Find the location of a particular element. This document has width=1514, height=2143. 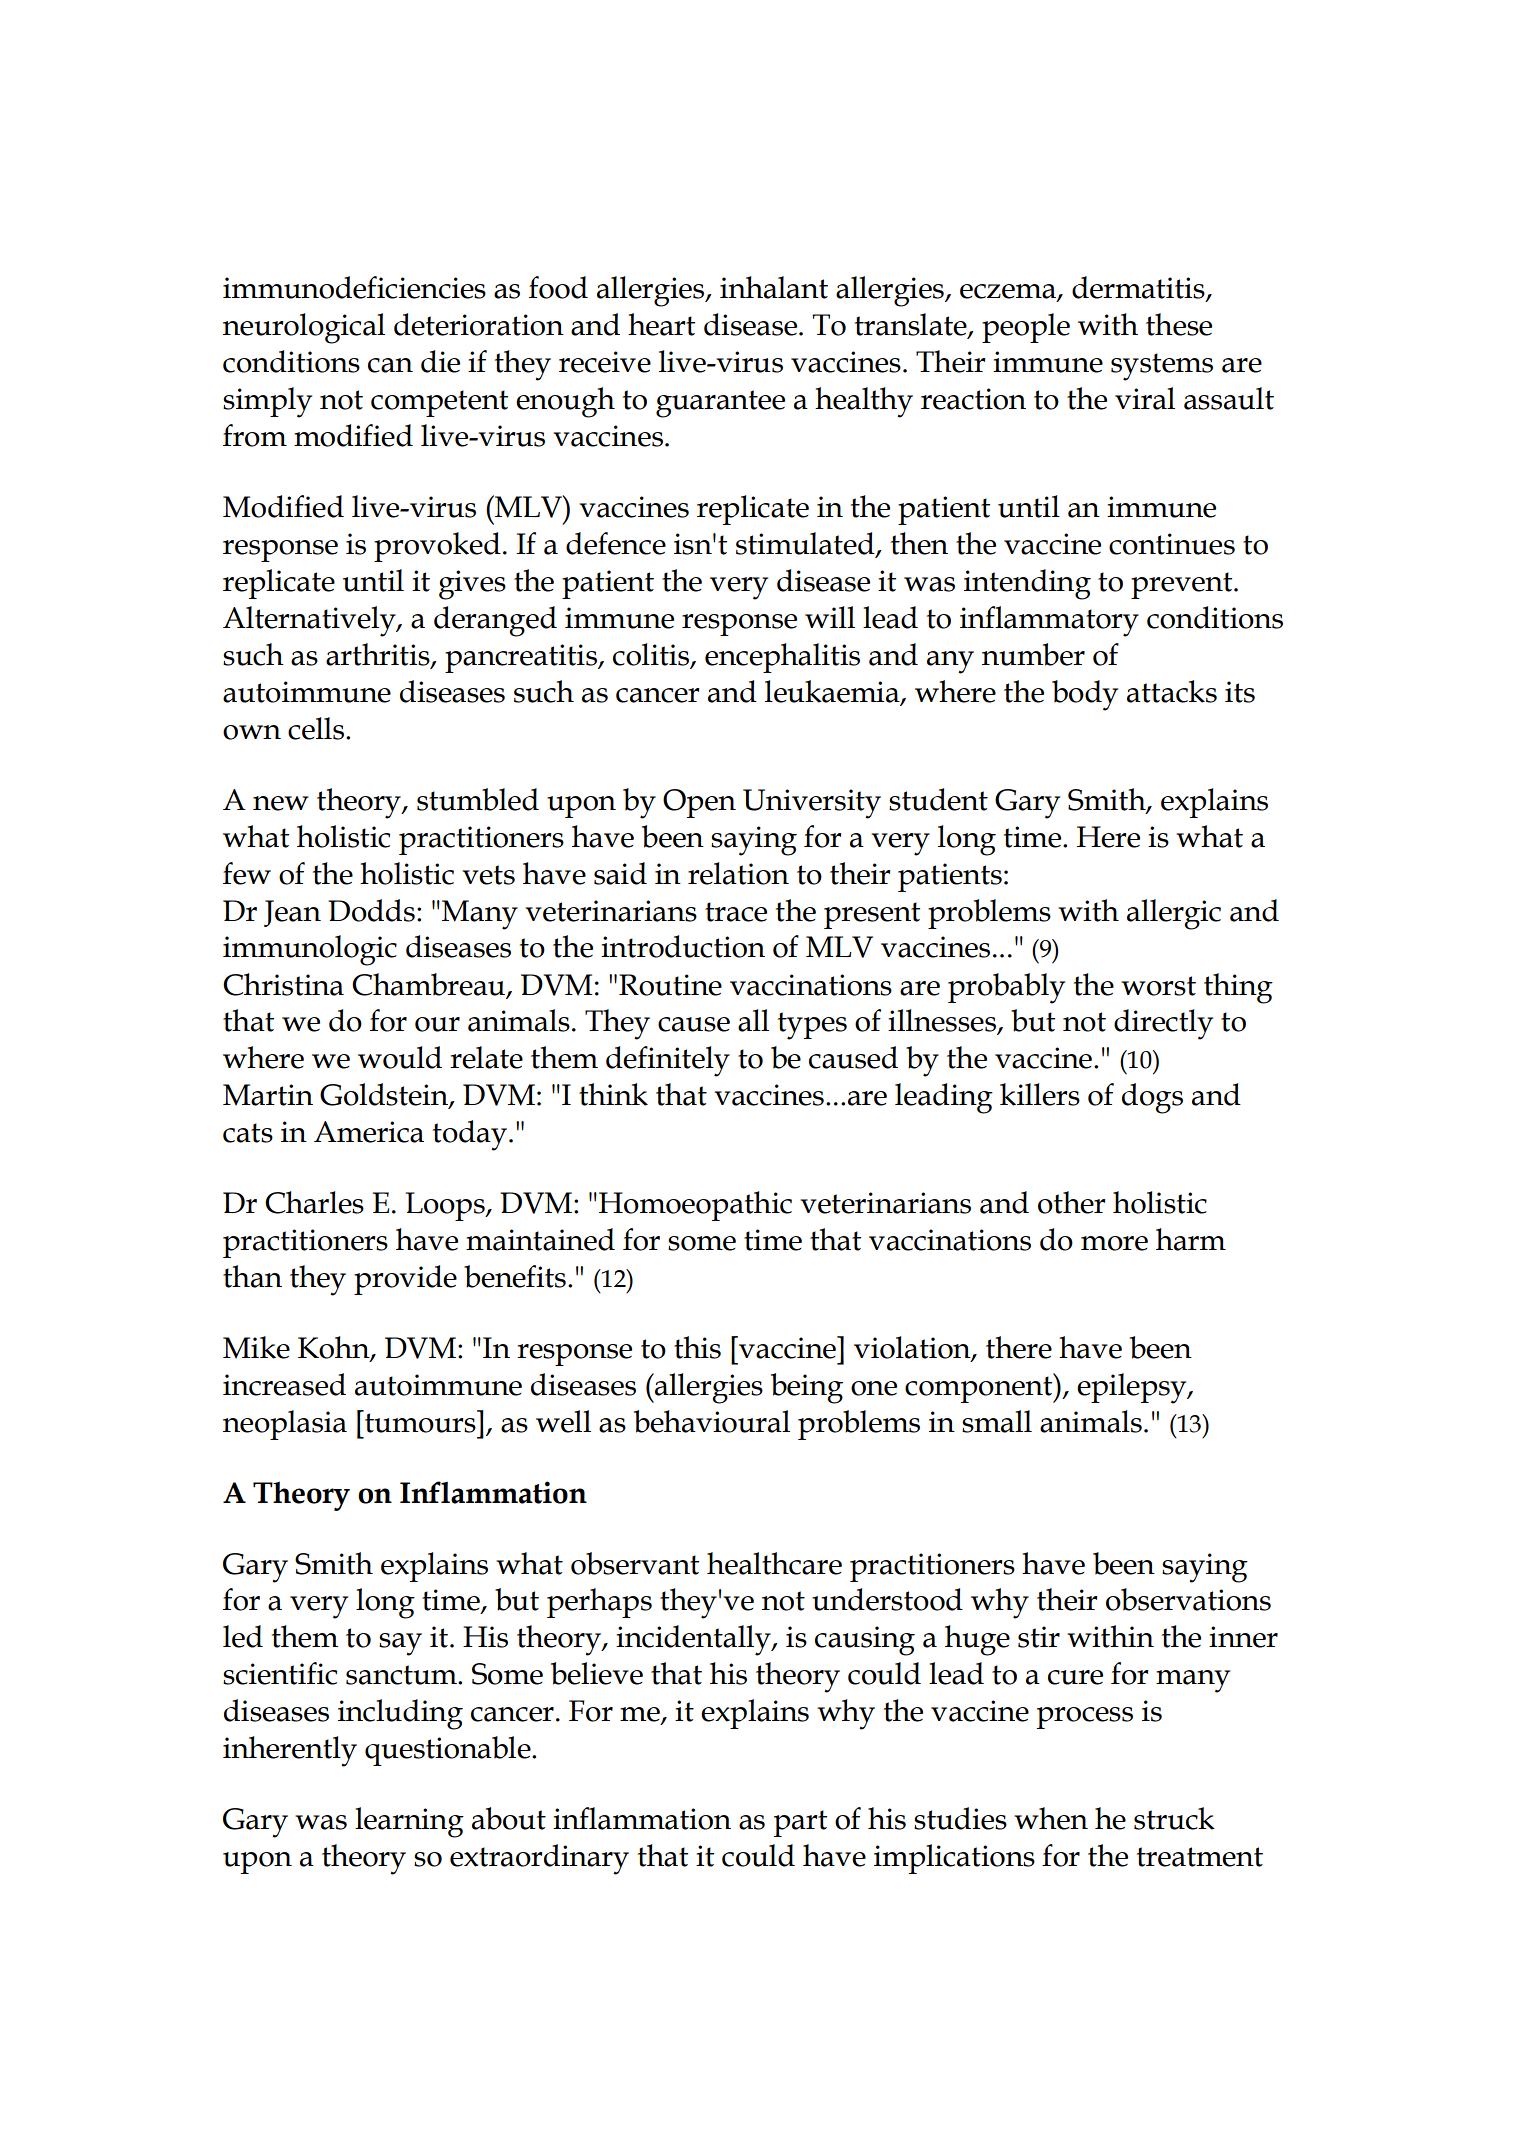

neurological is located at coordinates (304, 328).
